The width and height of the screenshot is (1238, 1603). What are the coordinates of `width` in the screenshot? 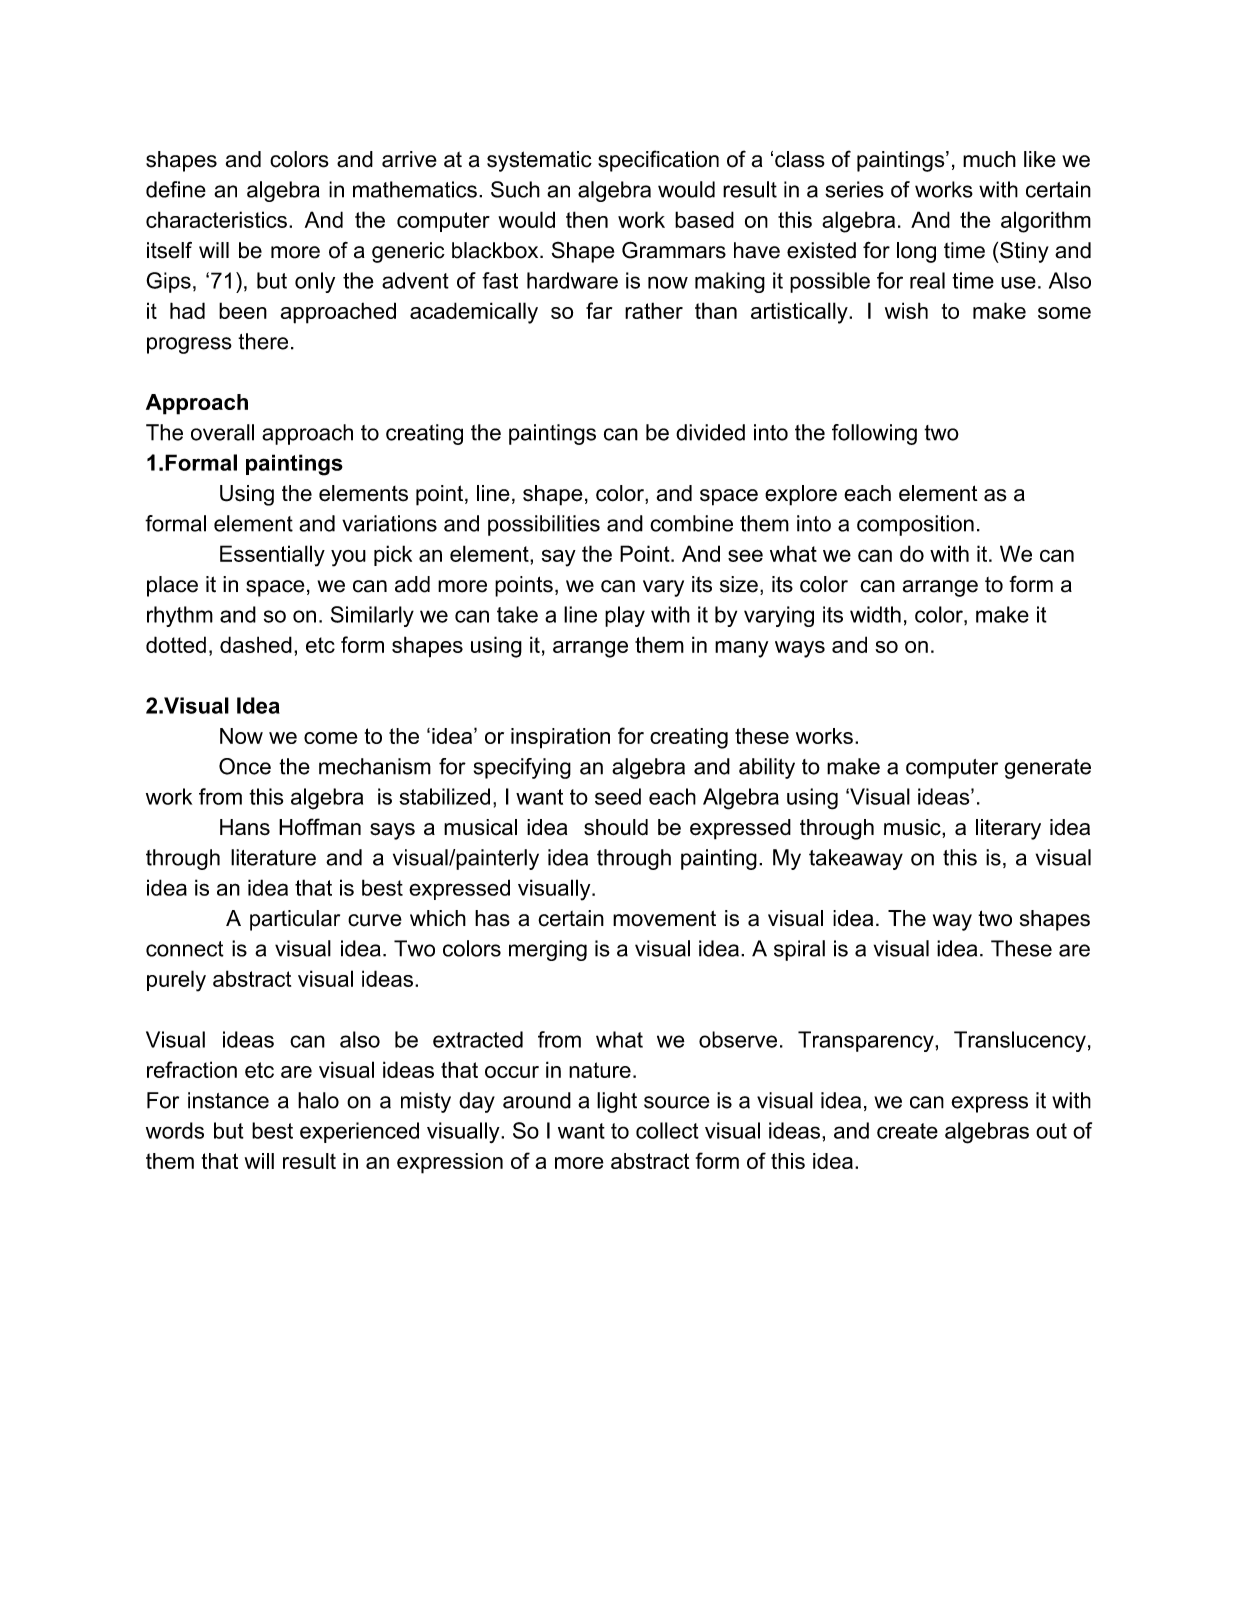 It's located at (875, 614).
